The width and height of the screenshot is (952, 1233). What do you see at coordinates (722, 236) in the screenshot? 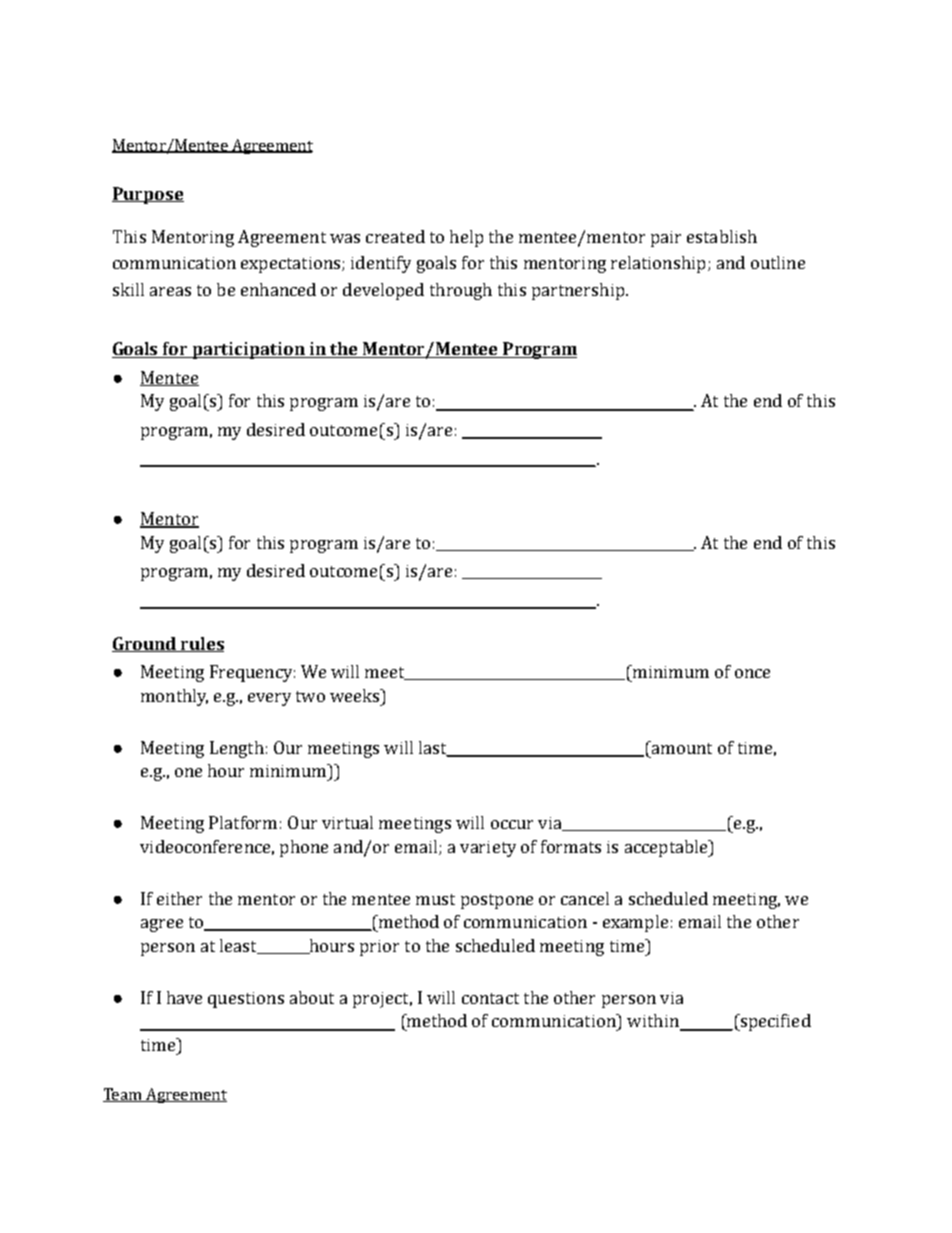
I see `establish` at bounding box center [722, 236].
